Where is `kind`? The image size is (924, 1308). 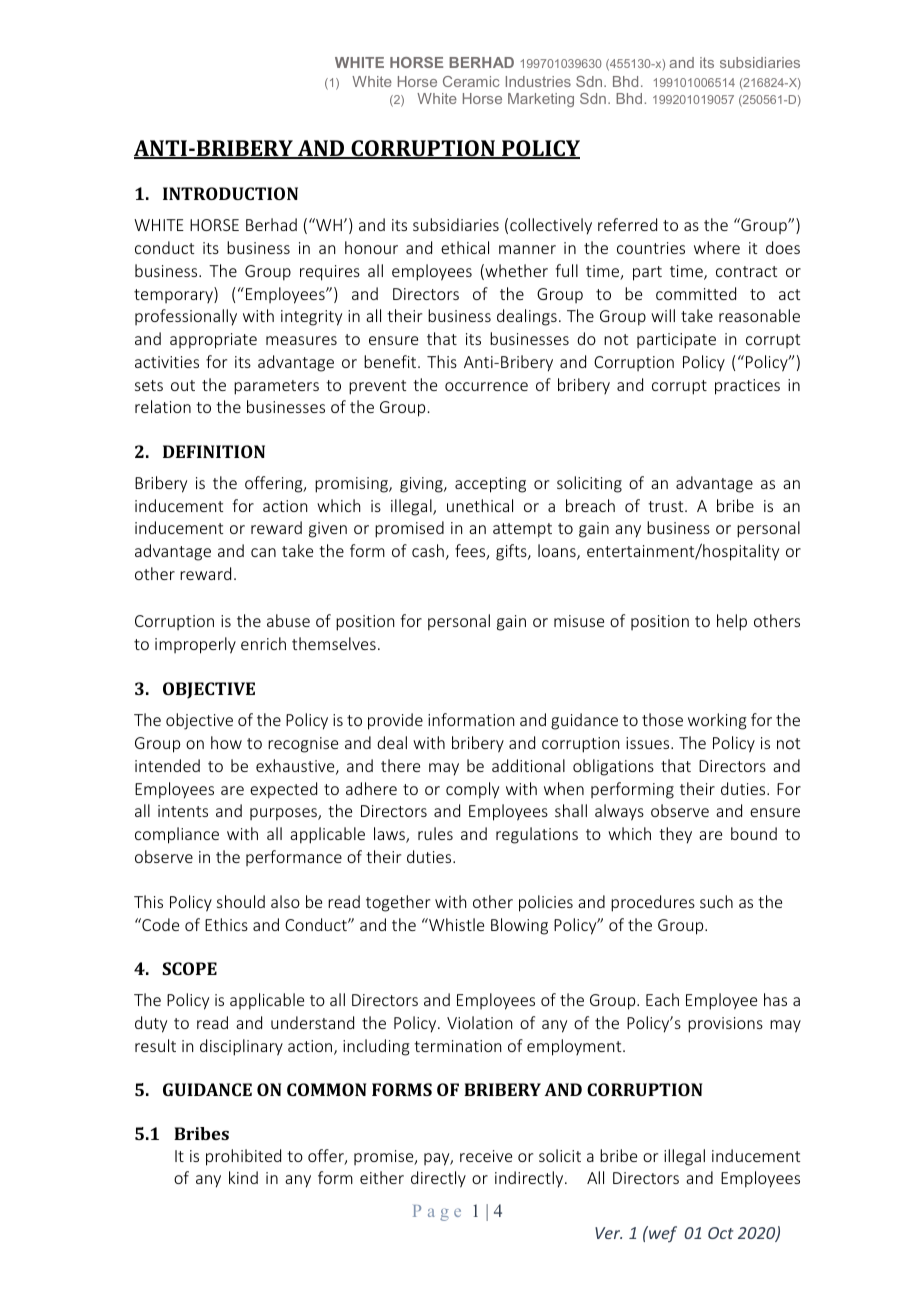
kind is located at coordinates (243, 1177).
